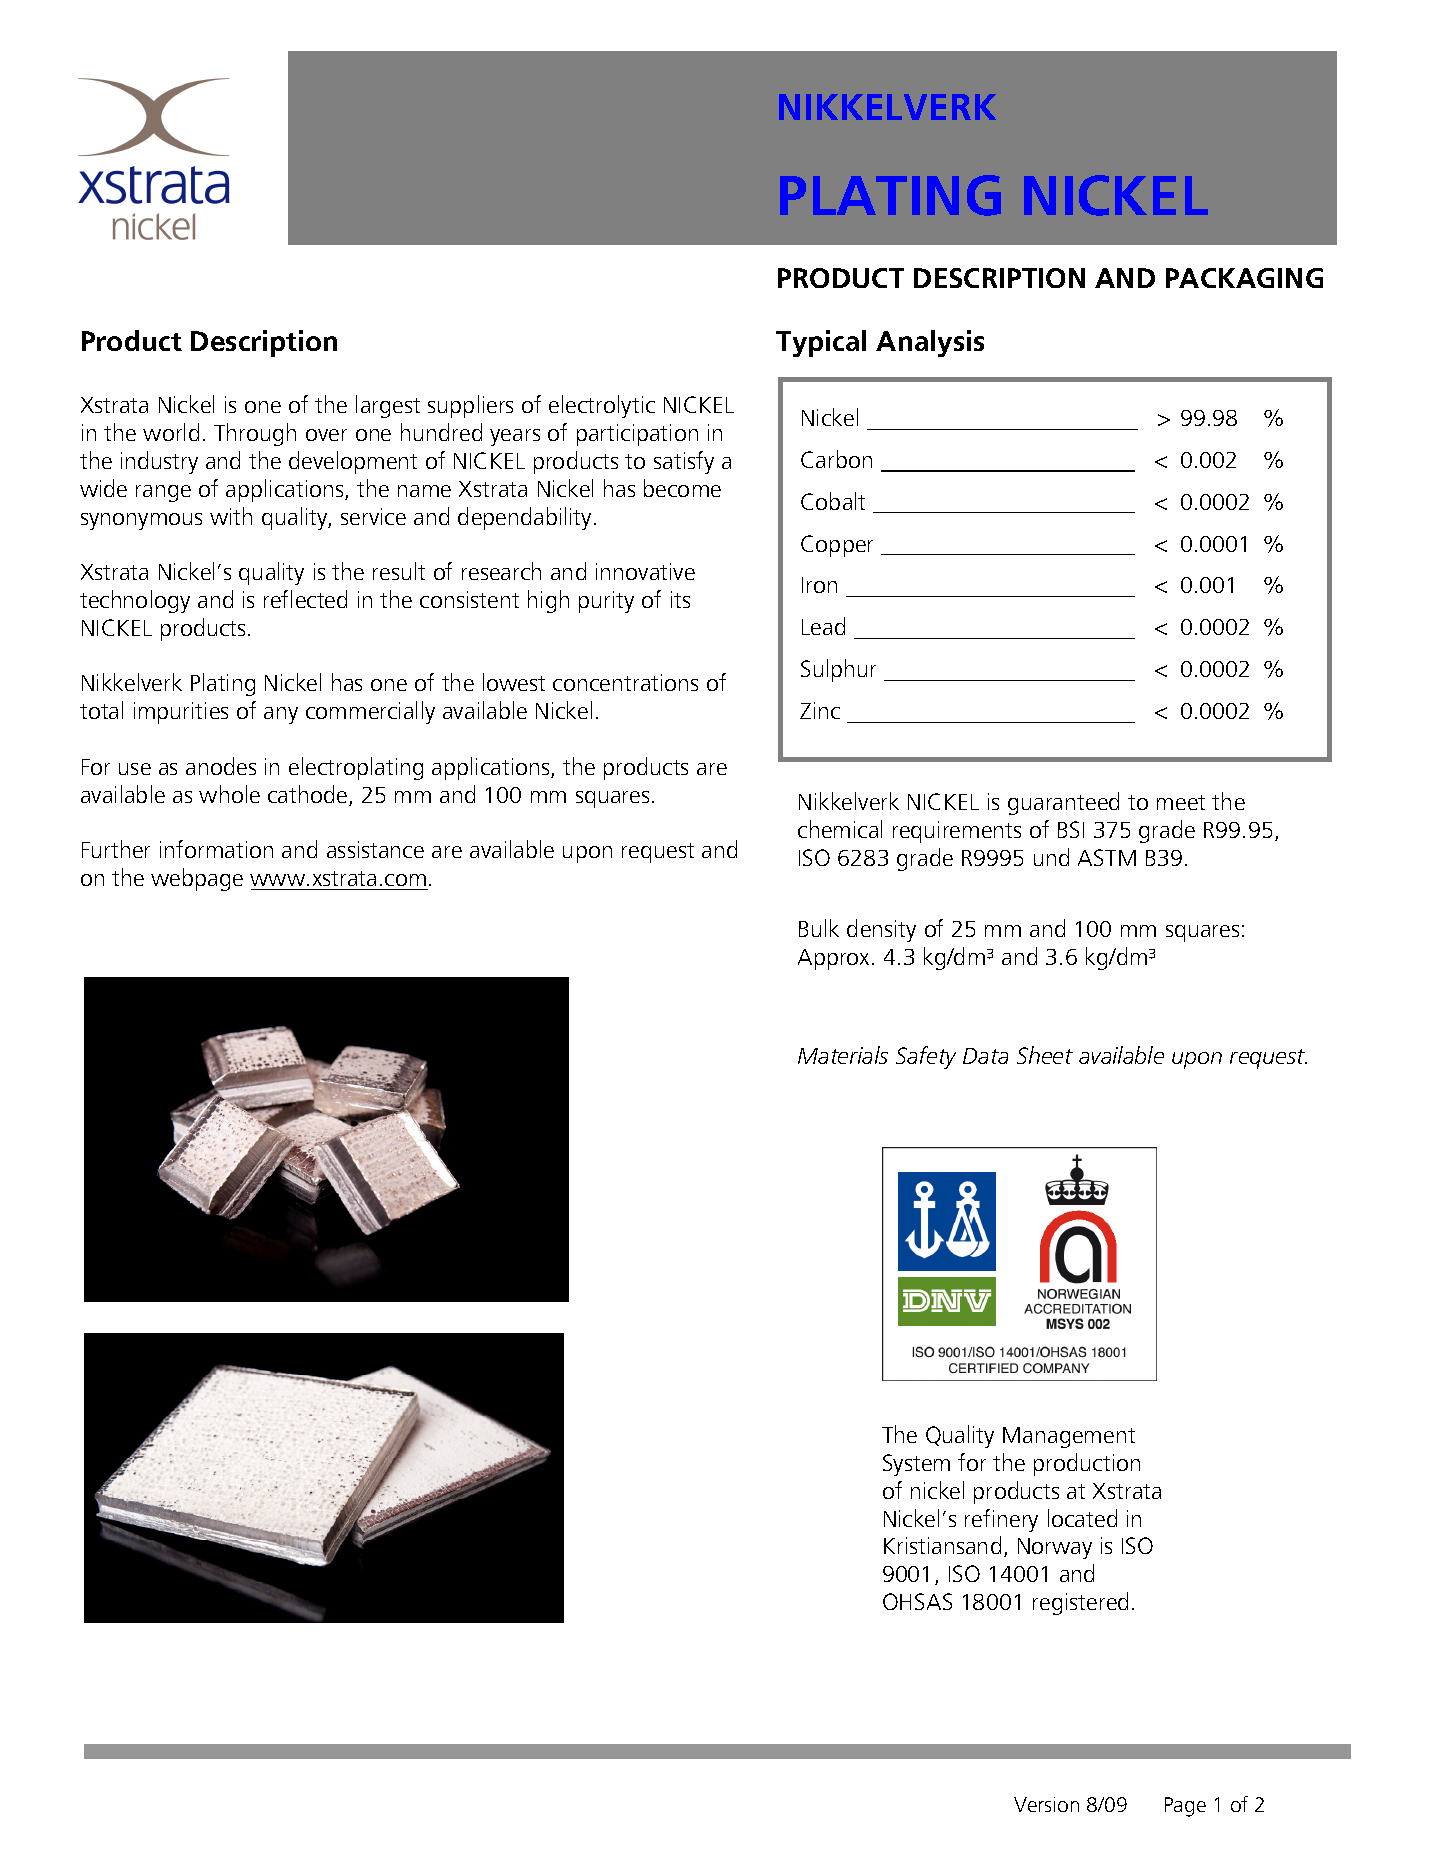  Describe the element at coordinates (840, 829) in the page. I see `chemical` at that location.
